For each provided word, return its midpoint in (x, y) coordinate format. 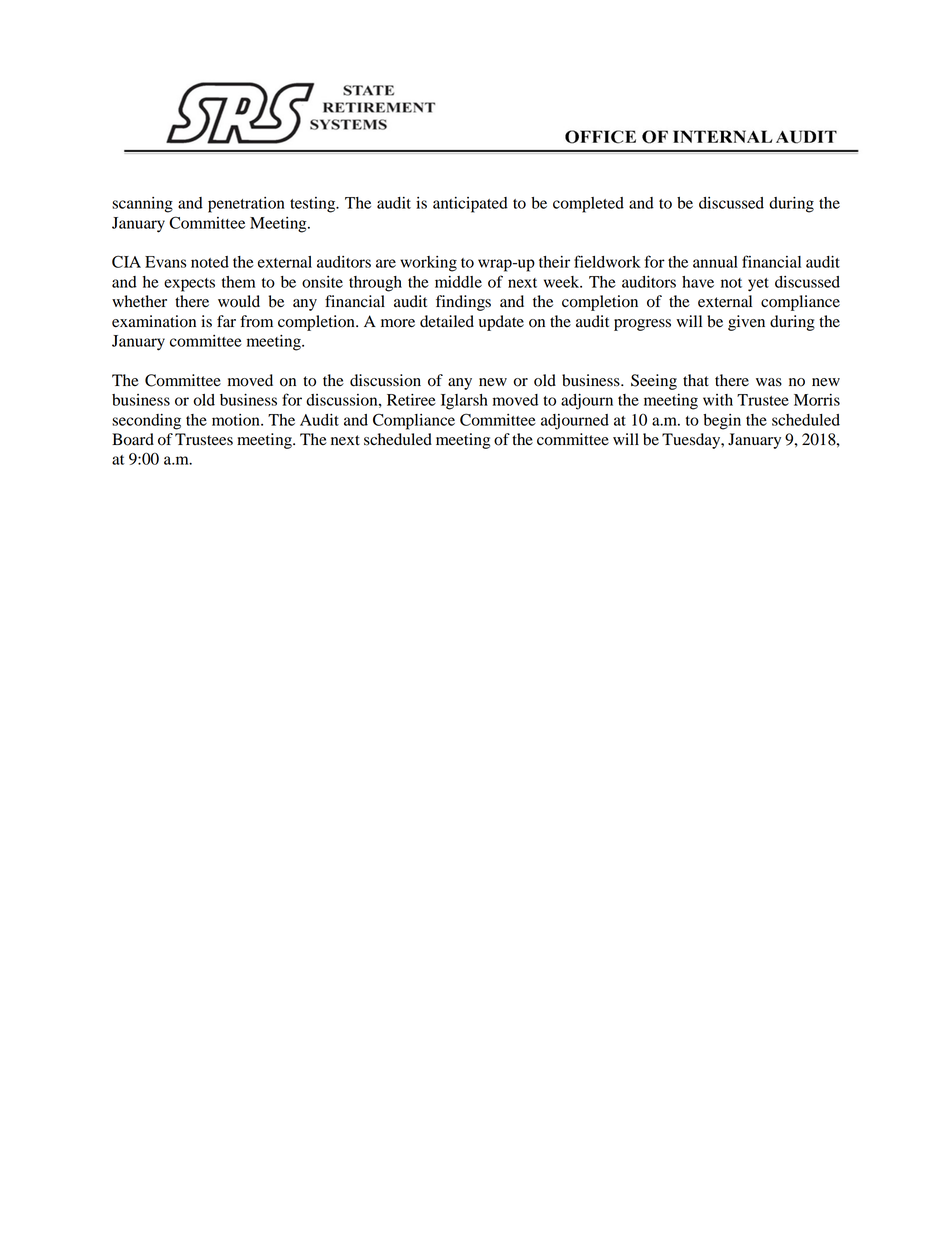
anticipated (470, 205)
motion (237, 420)
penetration (246, 205)
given (746, 323)
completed (588, 205)
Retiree (411, 400)
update (501, 323)
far (226, 321)
